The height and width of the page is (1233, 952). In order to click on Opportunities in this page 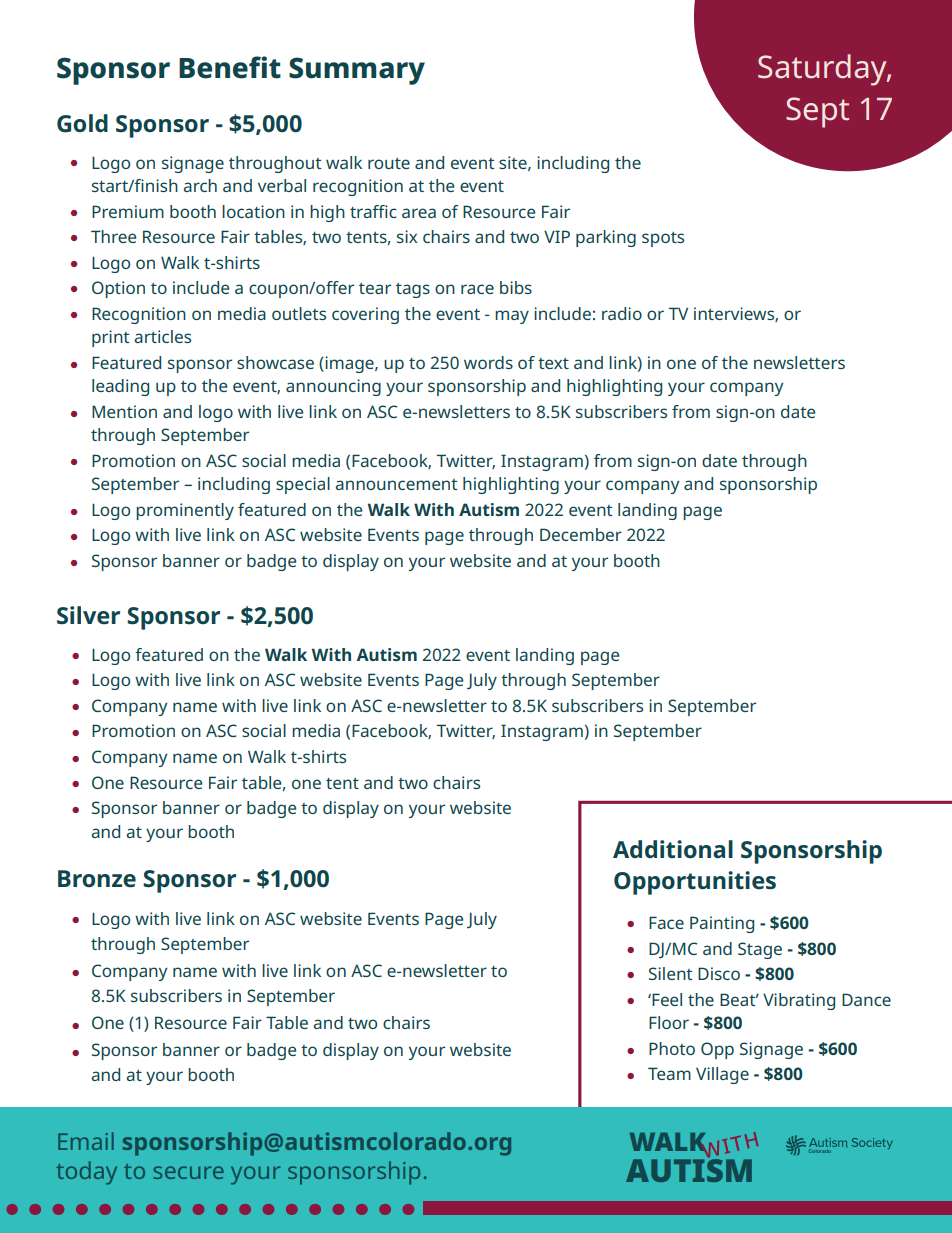, I will do `click(695, 883)`.
